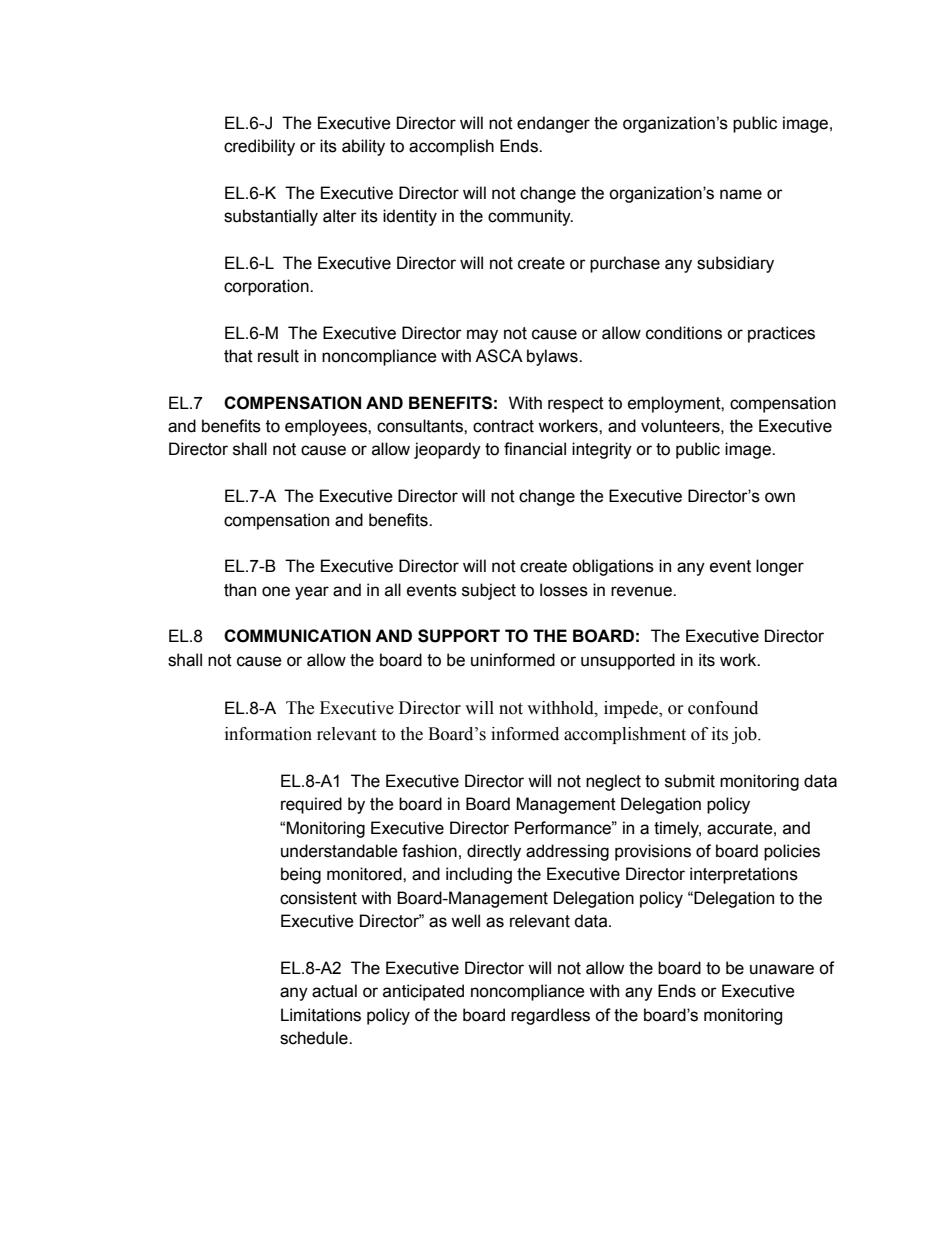 This screenshot has height=1233, width=952. What do you see at coordinates (312, 593) in the screenshot?
I see `year` at bounding box center [312, 593].
